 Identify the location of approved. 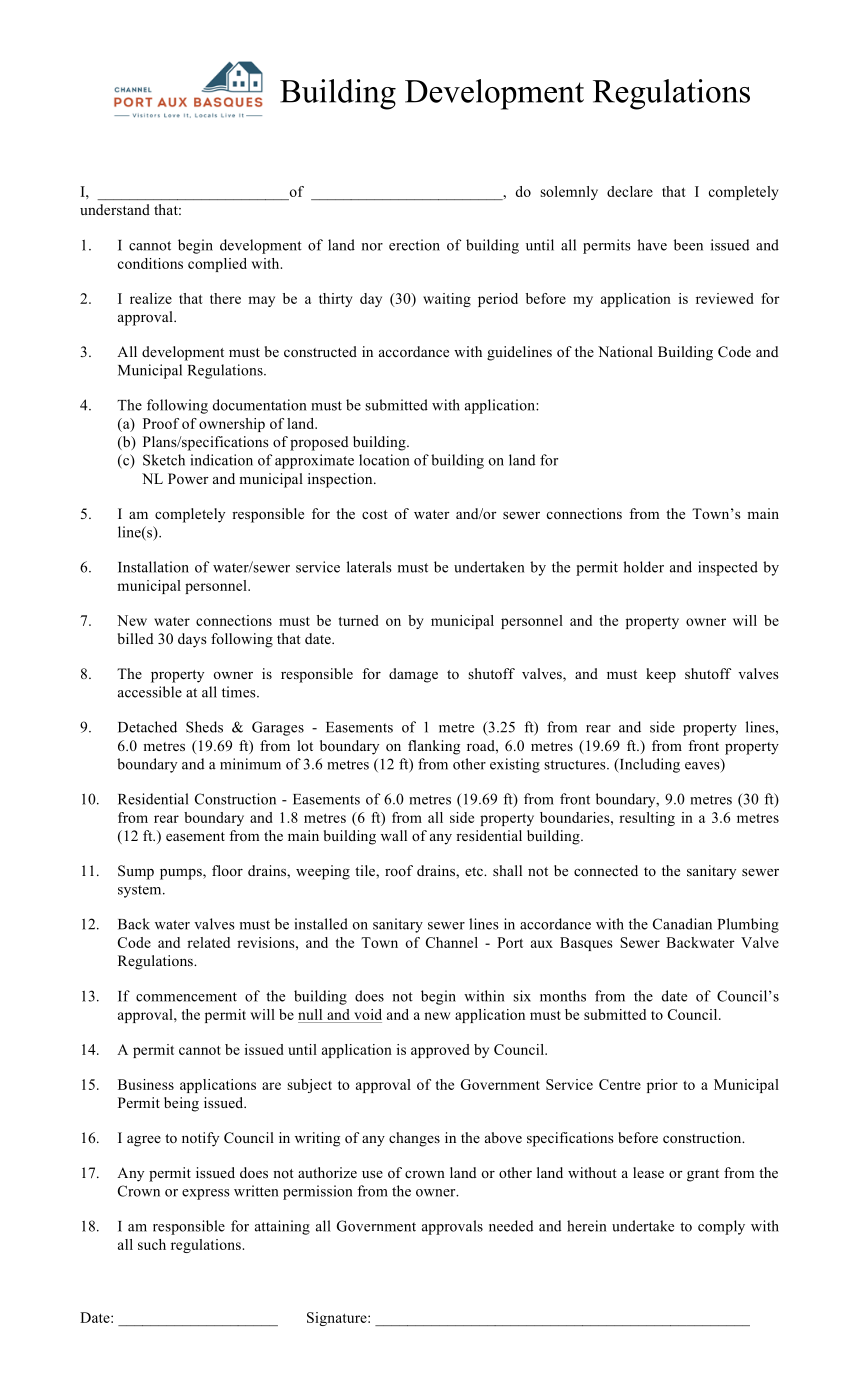
(440, 1051).
